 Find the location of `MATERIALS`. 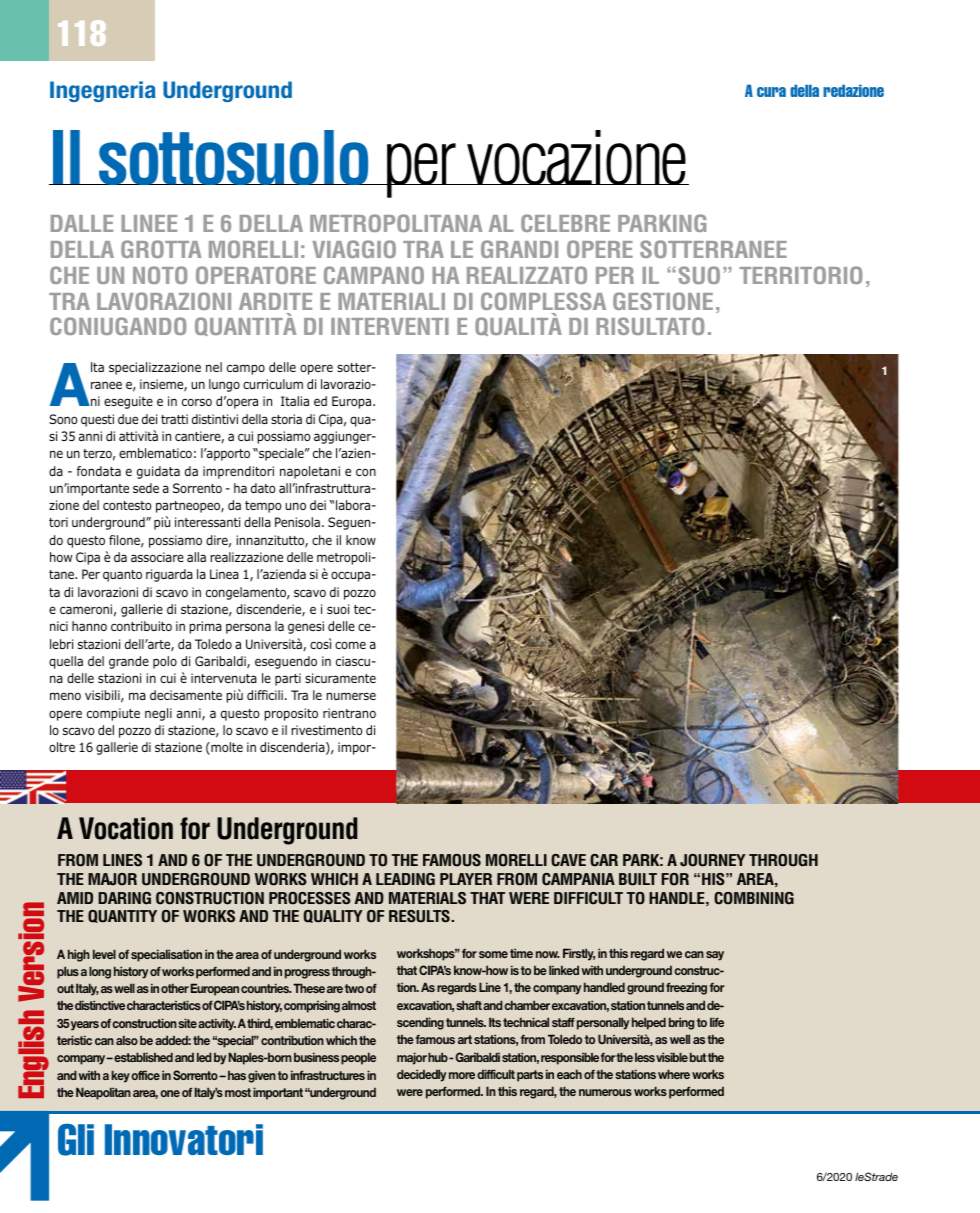

MATERIALS is located at coordinates (427, 898).
